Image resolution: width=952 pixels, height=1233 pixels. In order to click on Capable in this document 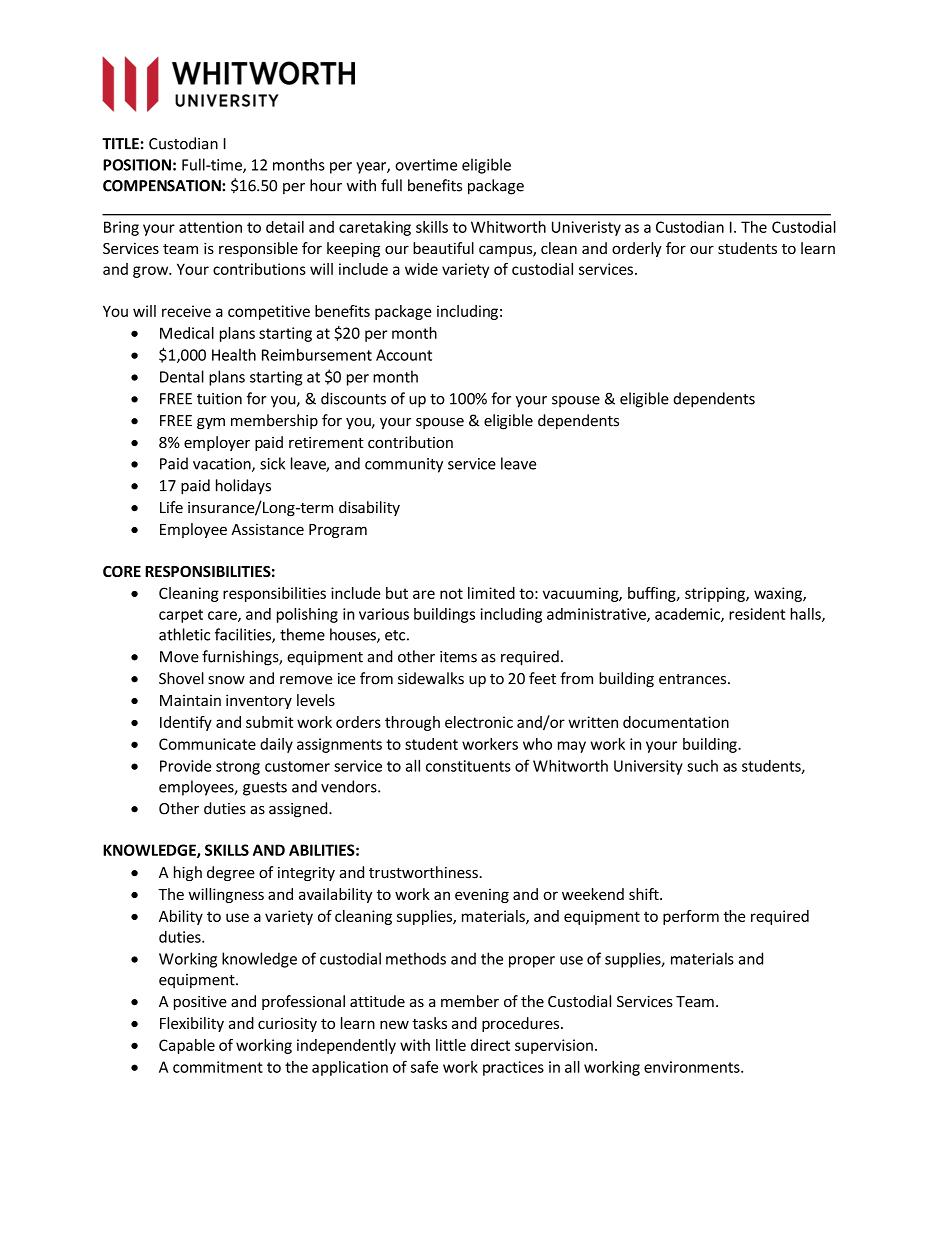, I will do `click(187, 1046)`.
